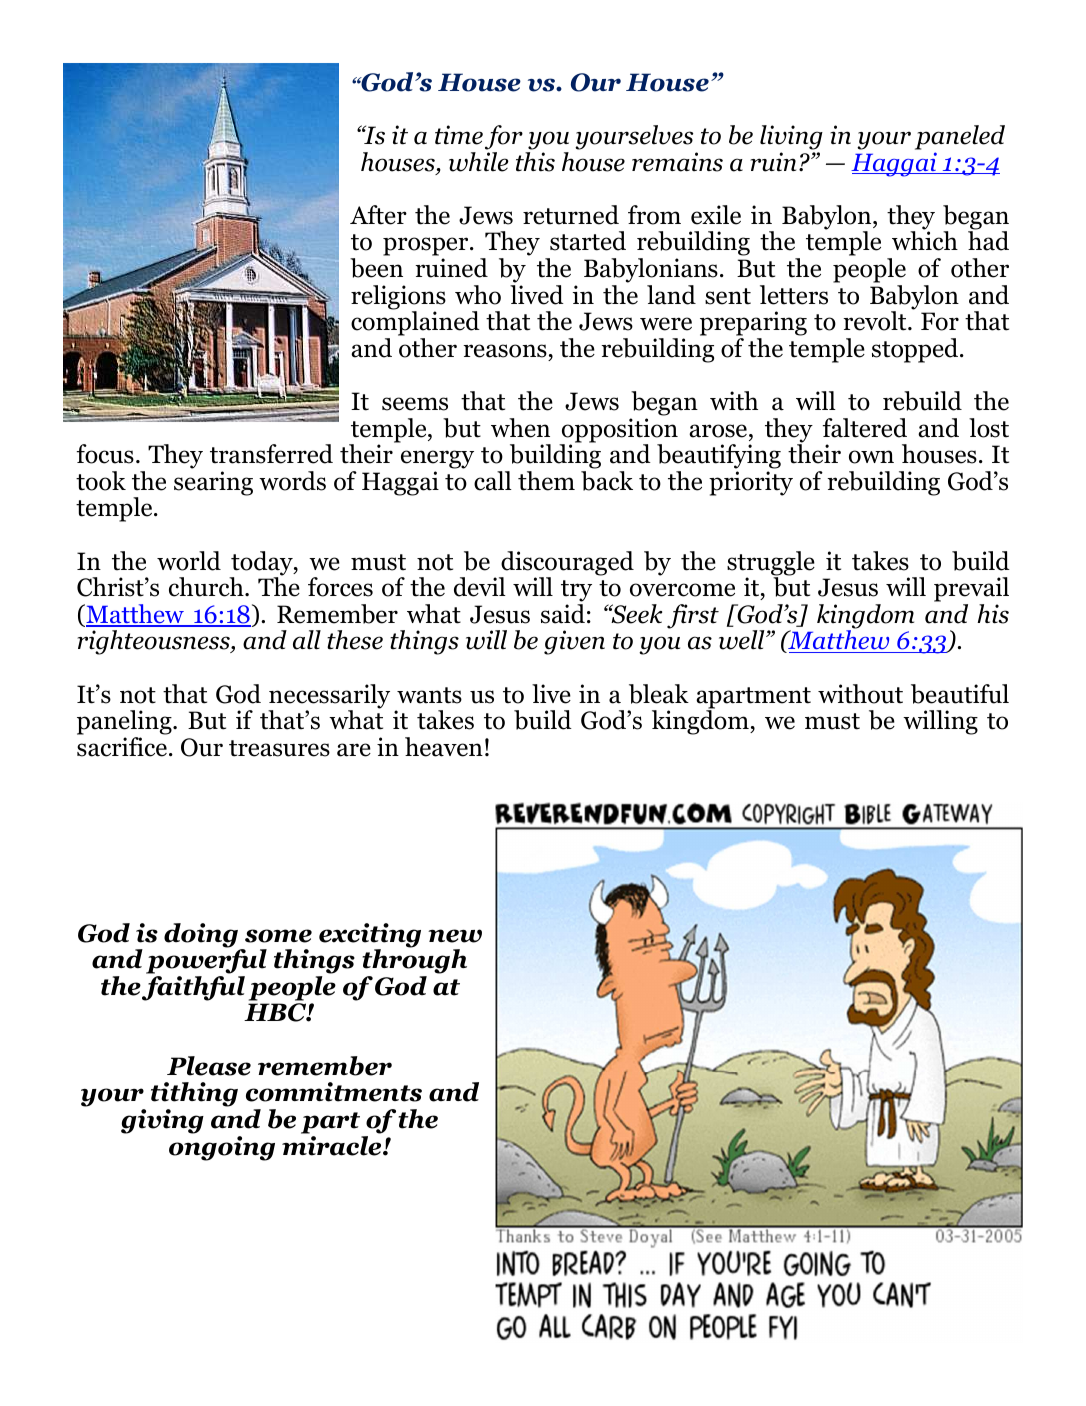 Image resolution: width=1086 pixels, height=1406 pixels. I want to click on paneled, so click(960, 139).
